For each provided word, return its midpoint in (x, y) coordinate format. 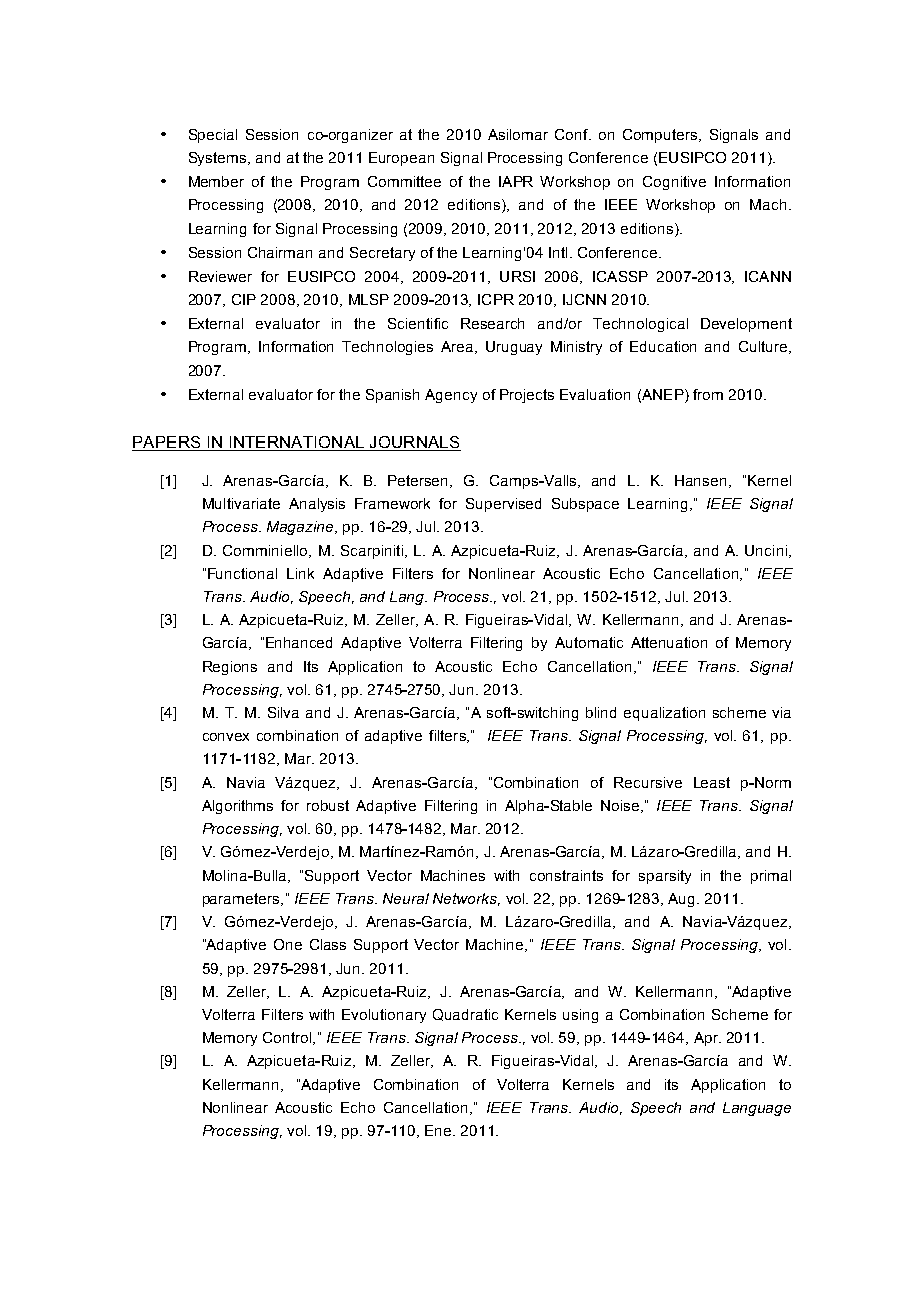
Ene (439, 1130)
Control (288, 1038)
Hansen (700, 480)
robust (328, 805)
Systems (219, 159)
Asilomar (518, 134)
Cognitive (674, 183)
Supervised (503, 505)
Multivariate (241, 503)
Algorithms (237, 807)
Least (712, 782)
